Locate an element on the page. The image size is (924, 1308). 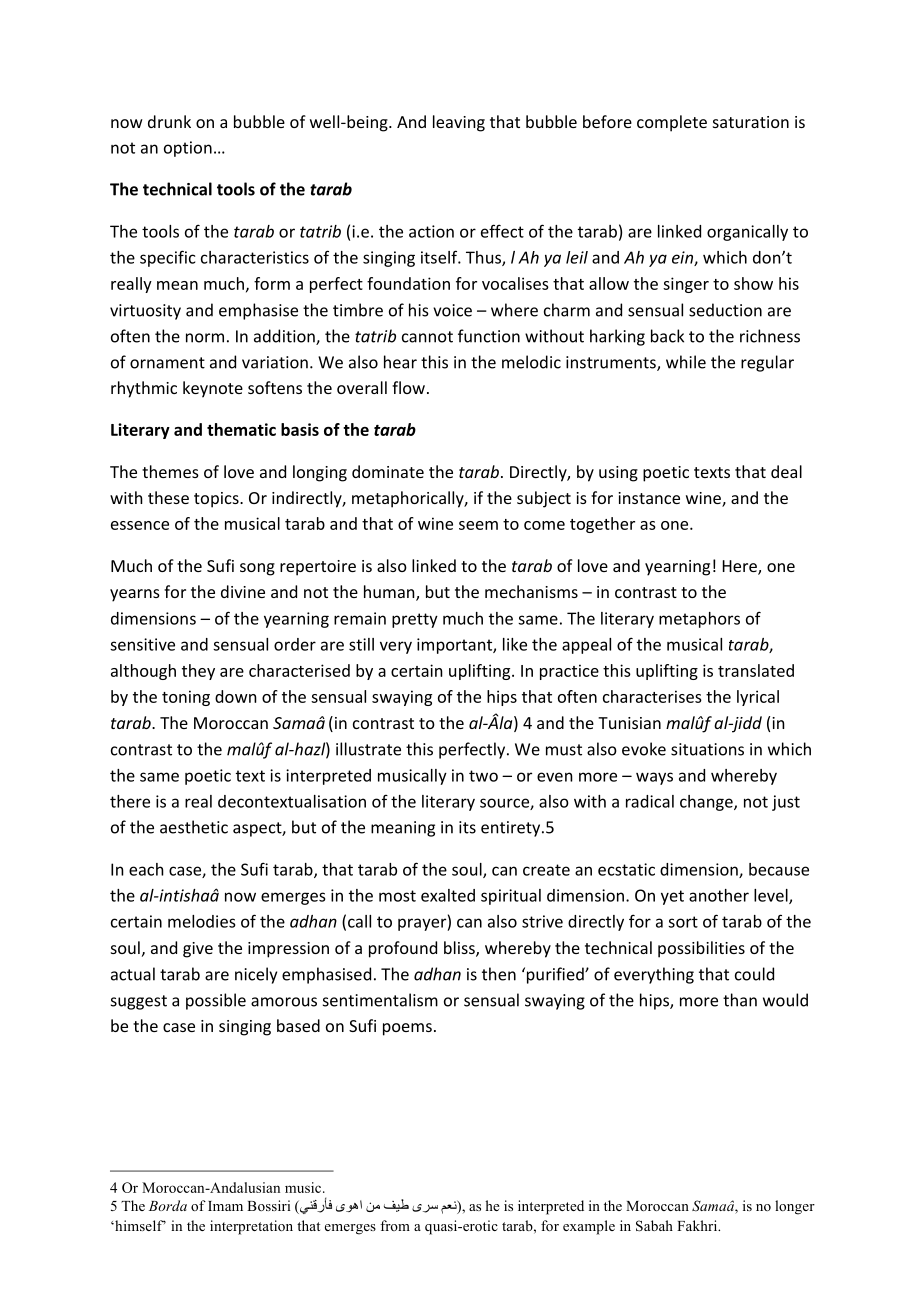
change is located at coordinates (707, 803).
